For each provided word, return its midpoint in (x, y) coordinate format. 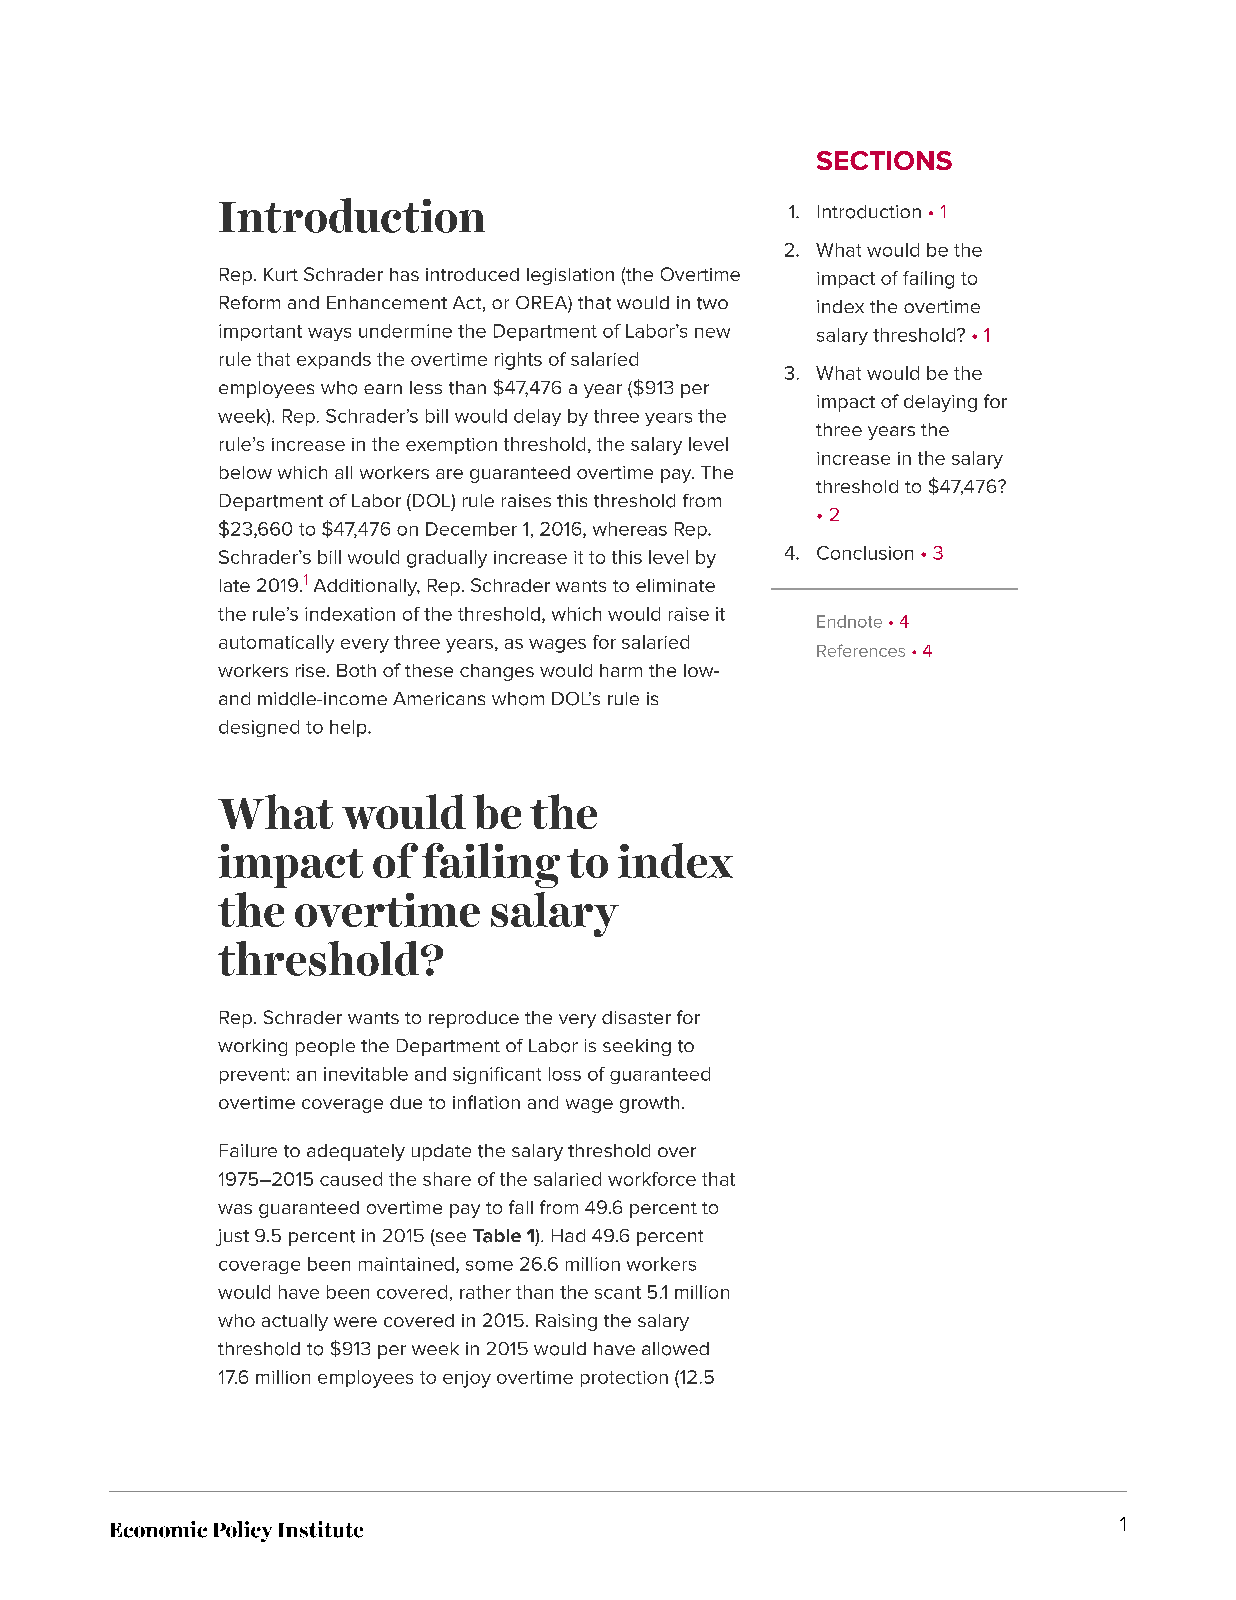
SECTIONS (884, 160)
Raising (566, 1322)
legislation (570, 276)
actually (295, 1322)
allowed (675, 1349)
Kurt (281, 274)
